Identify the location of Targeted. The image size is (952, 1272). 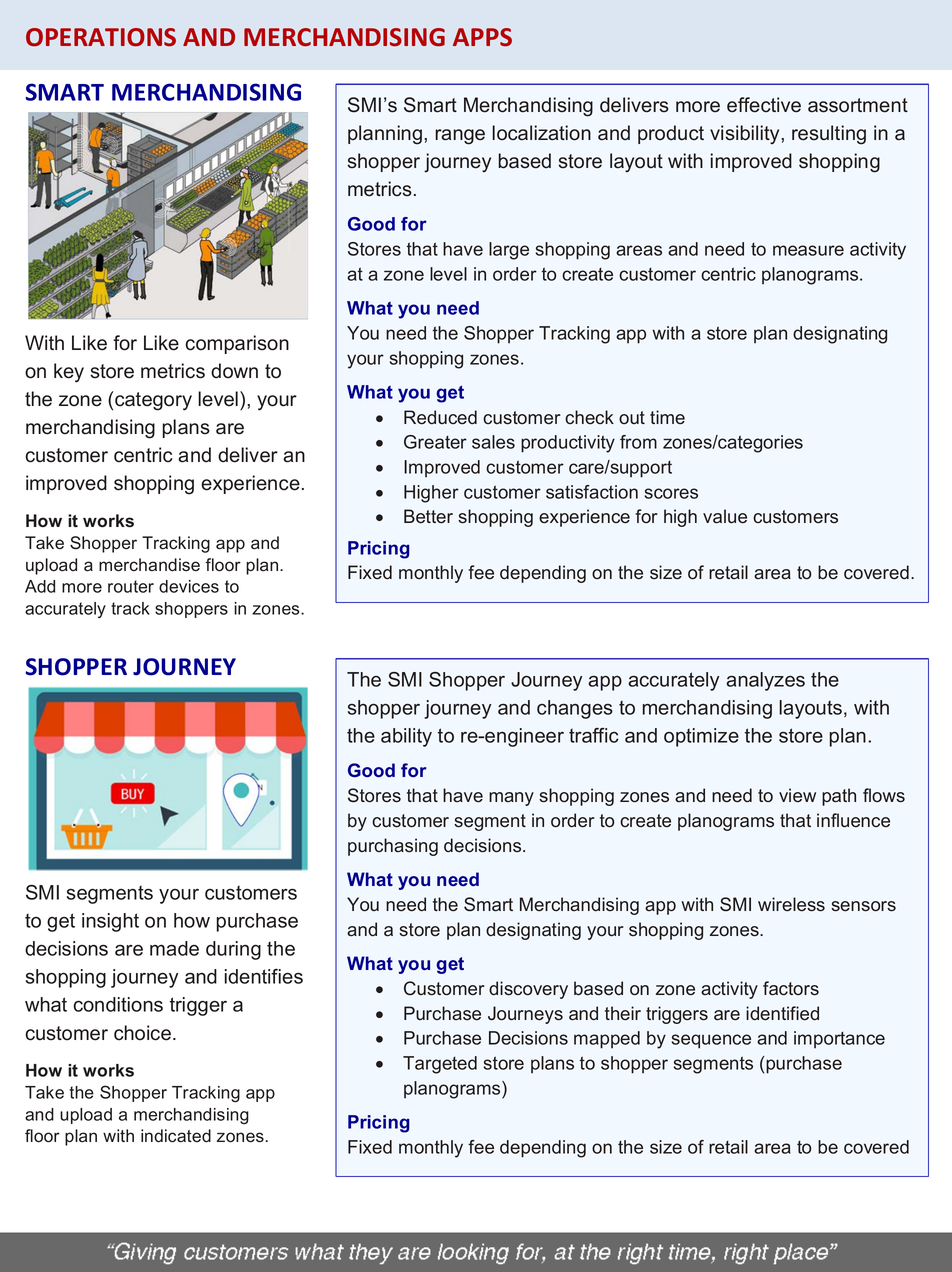
(440, 1065).
